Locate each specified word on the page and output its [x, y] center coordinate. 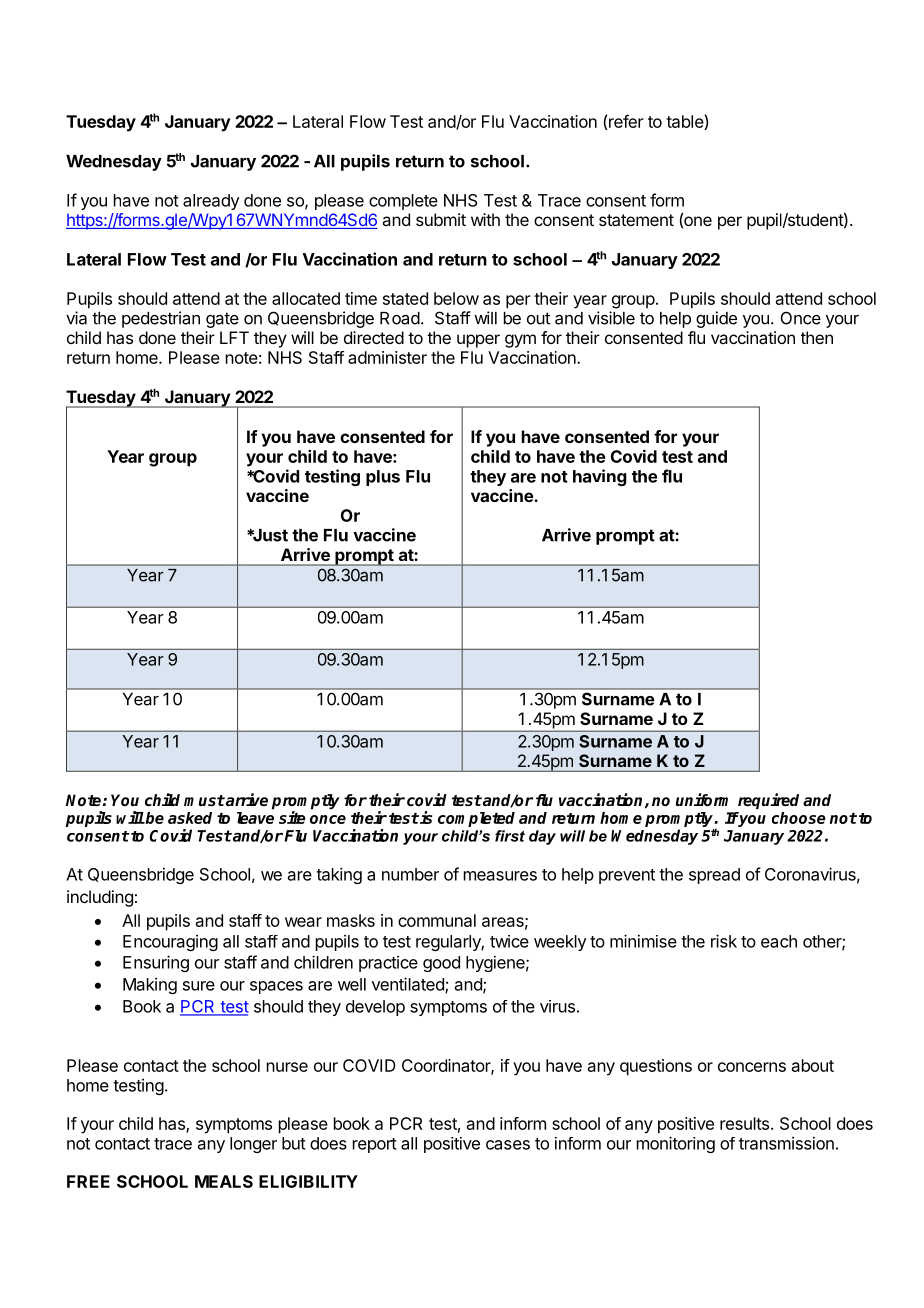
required [768, 801]
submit [441, 219]
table [685, 122]
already [211, 202]
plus [383, 478]
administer [387, 357]
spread [714, 876]
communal [437, 920]
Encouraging [170, 943]
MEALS [224, 1181]
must [204, 800]
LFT [234, 337]
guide [716, 319]
